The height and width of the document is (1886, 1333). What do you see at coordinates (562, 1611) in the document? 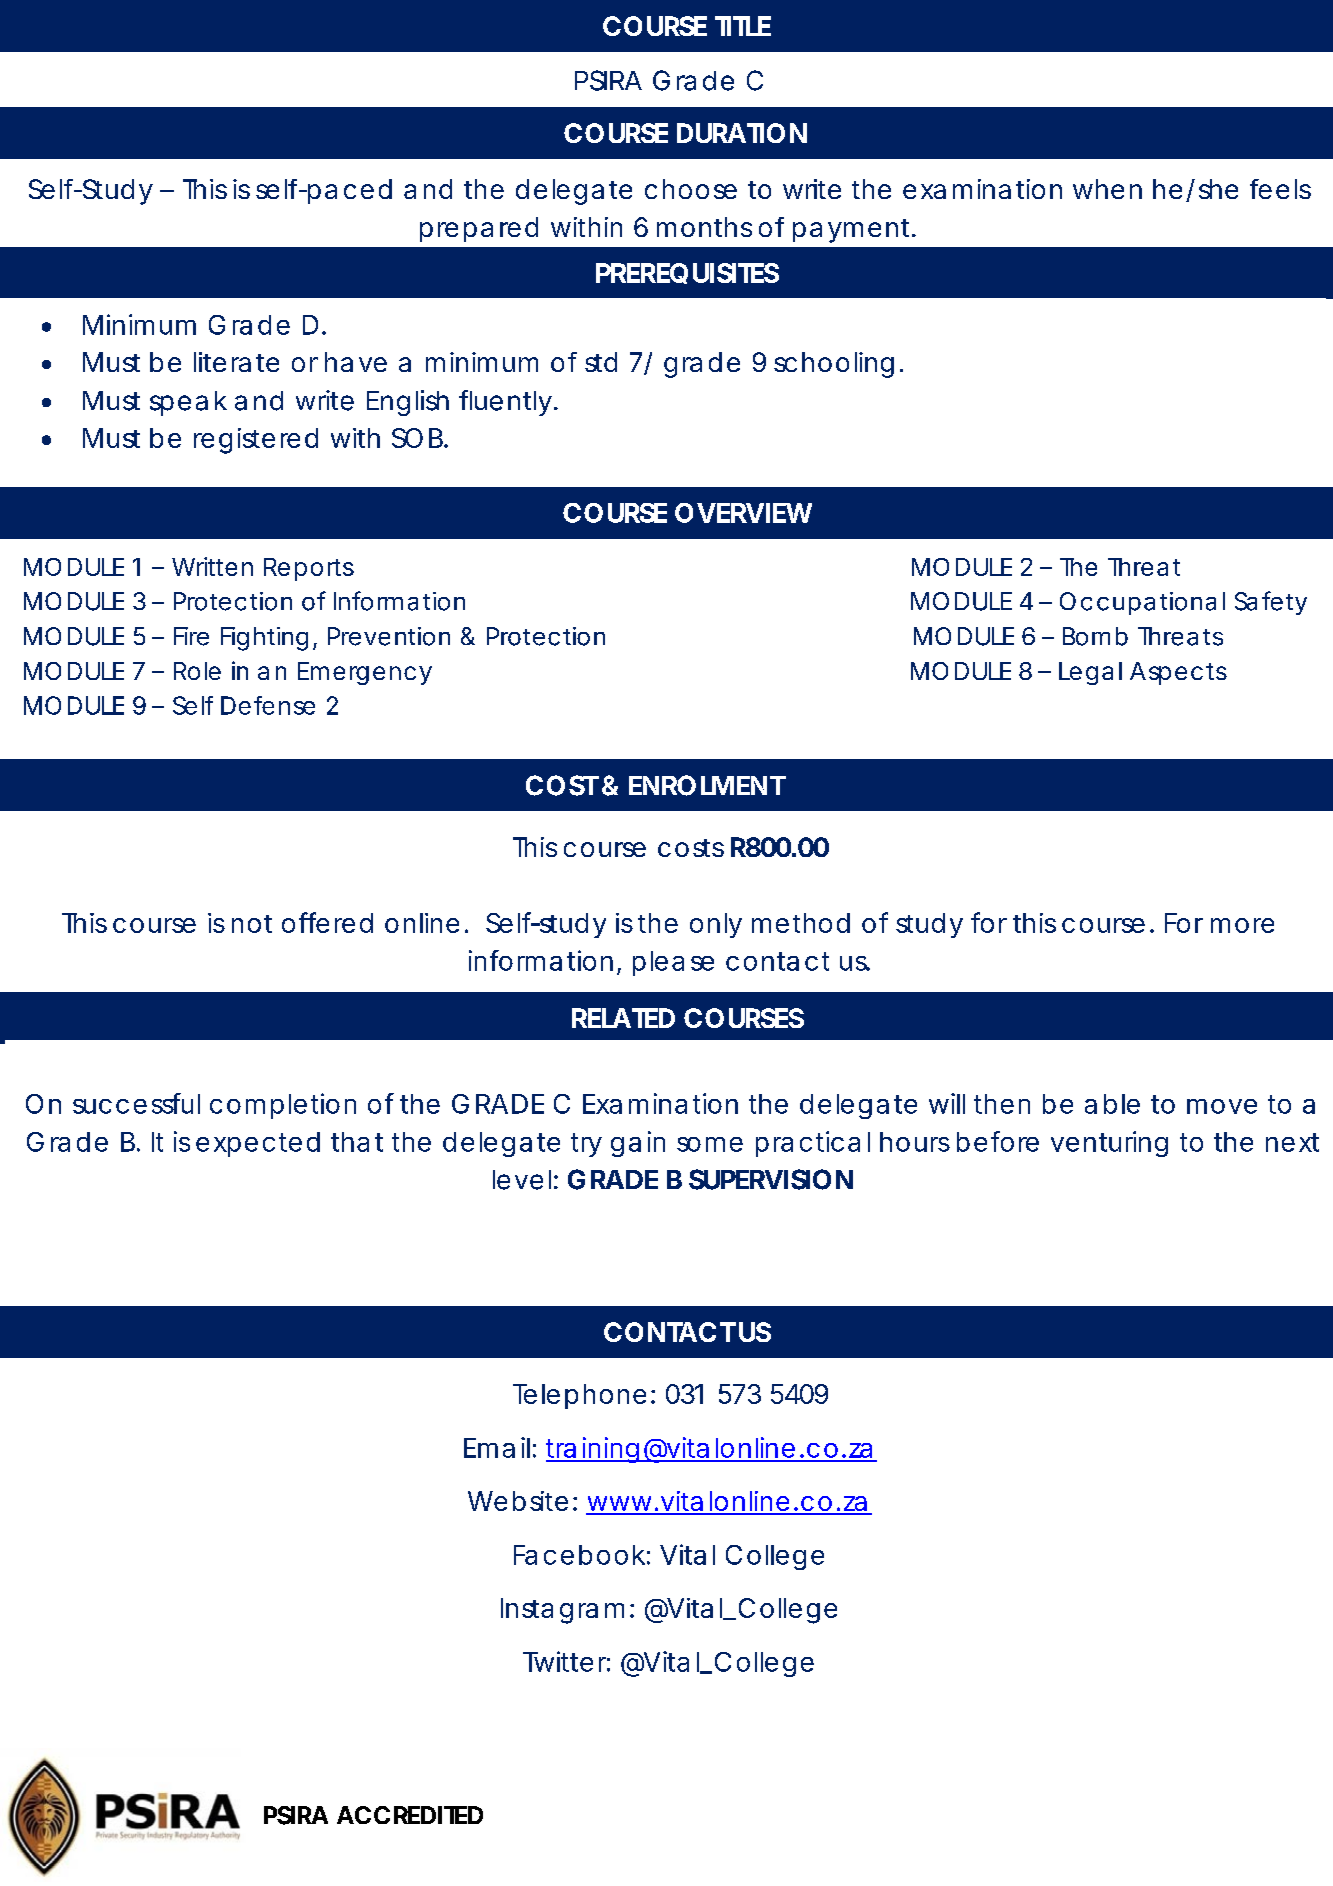
I see `Instagram` at bounding box center [562, 1611].
